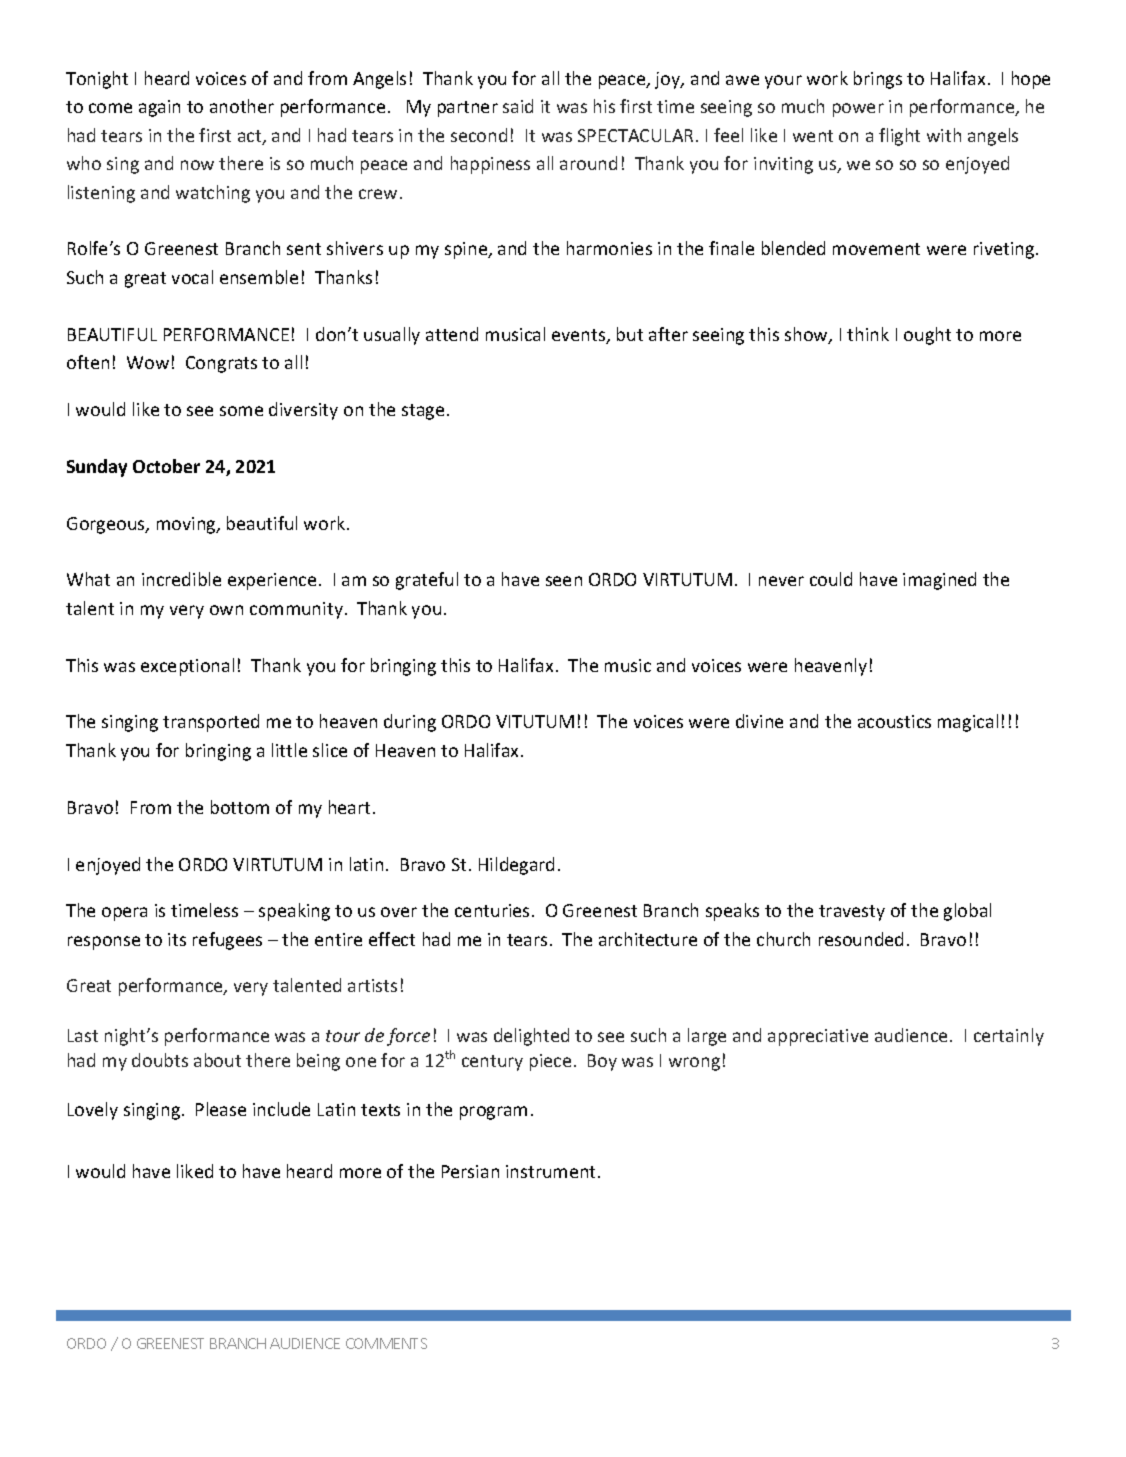 The image size is (1126, 1457). What do you see at coordinates (386, 1343) in the screenshot?
I see `COMMENTS` at bounding box center [386, 1343].
